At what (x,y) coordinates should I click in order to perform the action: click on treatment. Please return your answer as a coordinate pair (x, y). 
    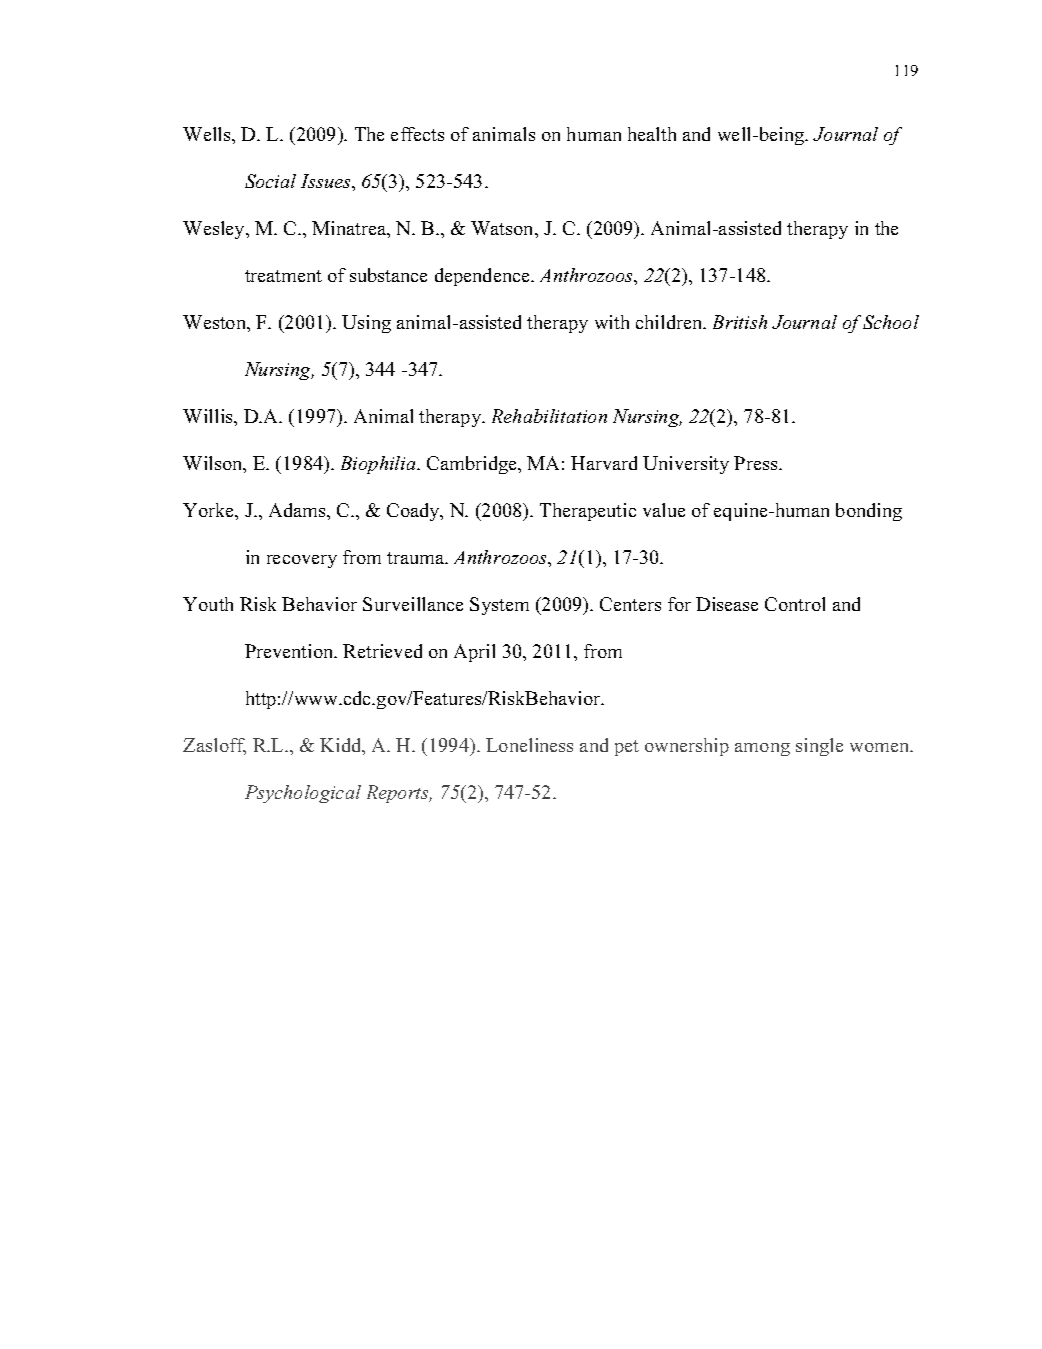
    Looking at the image, I should click on (283, 276).
